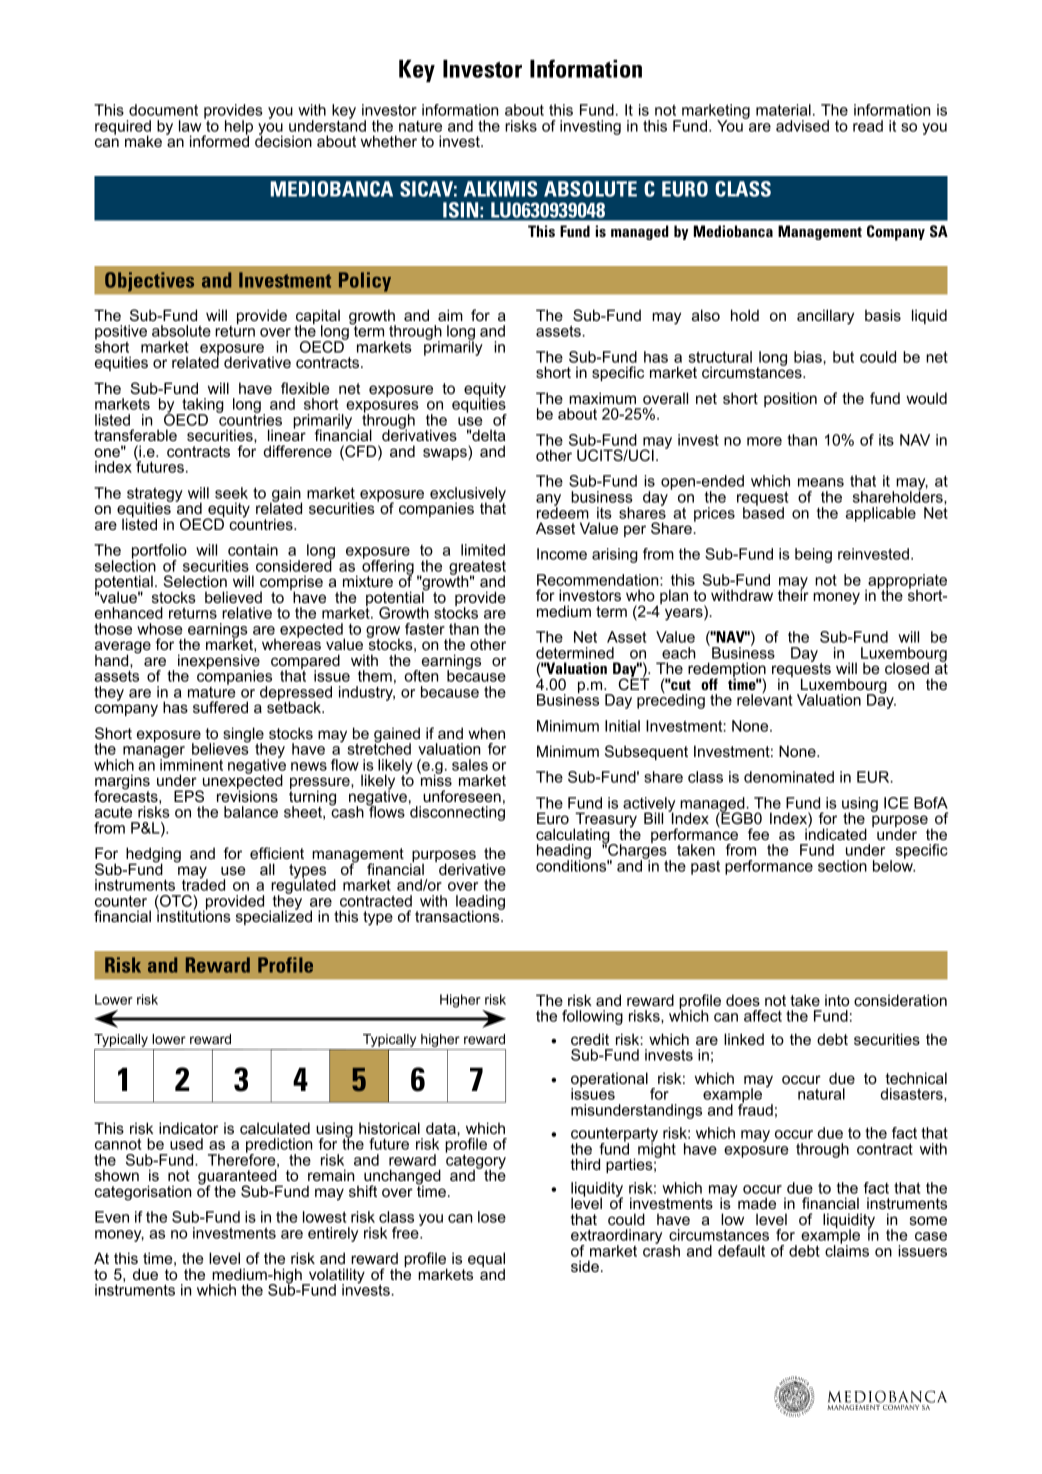  Describe the element at coordinates (190, 126) in the image. I see `law` at that location.
